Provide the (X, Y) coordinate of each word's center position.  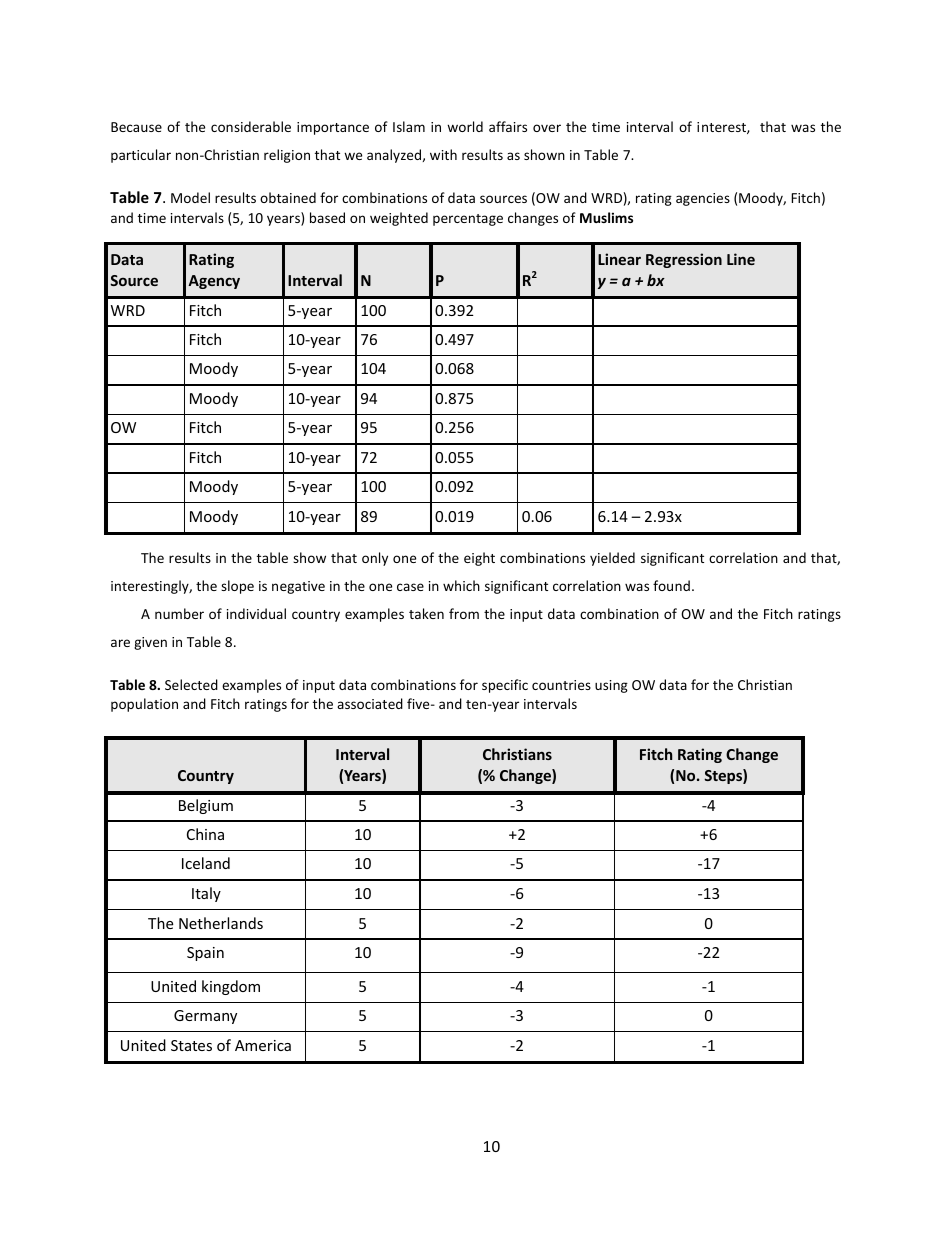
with (443, 154)
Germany (205, 1017)
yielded (612, 559)
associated (370, 703)
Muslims (606, 217)
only (375, 559)
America (263, 1045)
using (611, 686)
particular (141, 156)
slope (237, 587)
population (144, 705)
